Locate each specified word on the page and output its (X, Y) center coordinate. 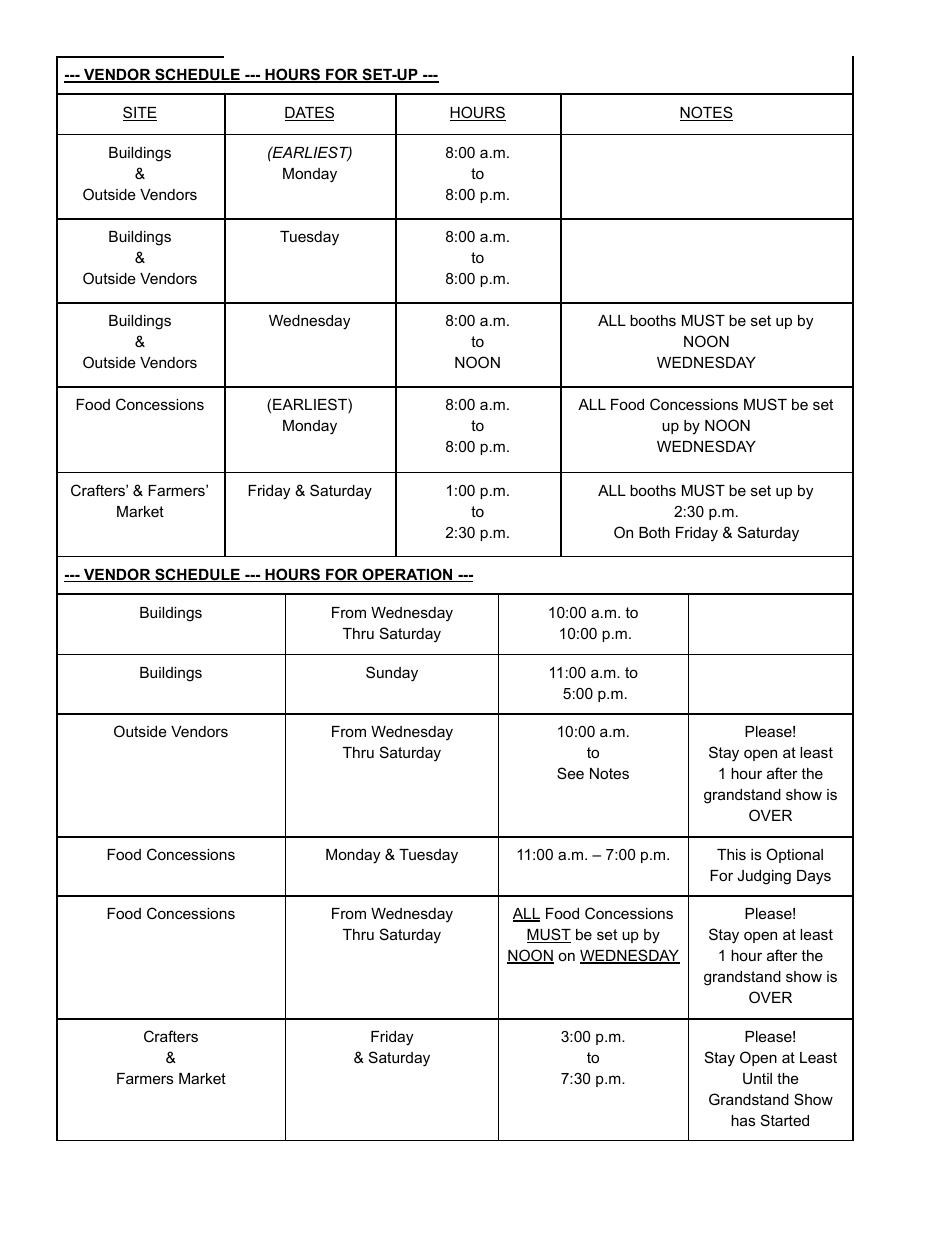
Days (814, 877)
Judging (764, 877)
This (731, 854)
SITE (140, 113)
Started (785, 1120)
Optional (794, 855)
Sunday (392, 674)
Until (757, 1078)
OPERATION (407, 575)
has (743, 1120)
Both (654, 532)
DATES (309, 113)
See (570, 773)
